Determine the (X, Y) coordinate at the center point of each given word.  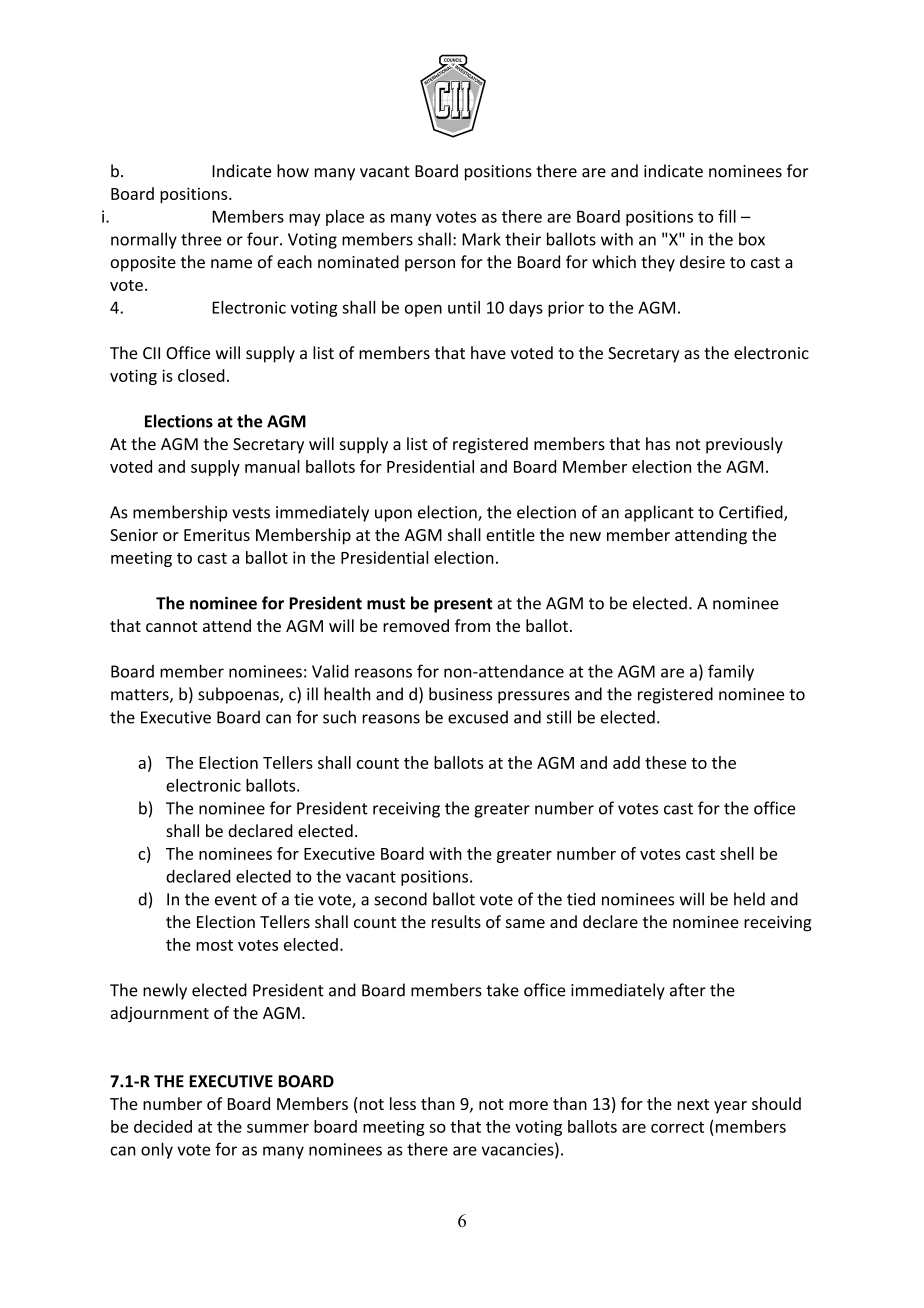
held (749, 899)
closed (201, 375)
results (456, 921)
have (488, 352)
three (201, 239)
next (693, 1104)
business (460, 694)
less (403, 1103)
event (236, 900)
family (731, 672)
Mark (481, 239)
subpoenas (239, 695)
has (658, 443)
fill (727, 216)
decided (163, 1126)
